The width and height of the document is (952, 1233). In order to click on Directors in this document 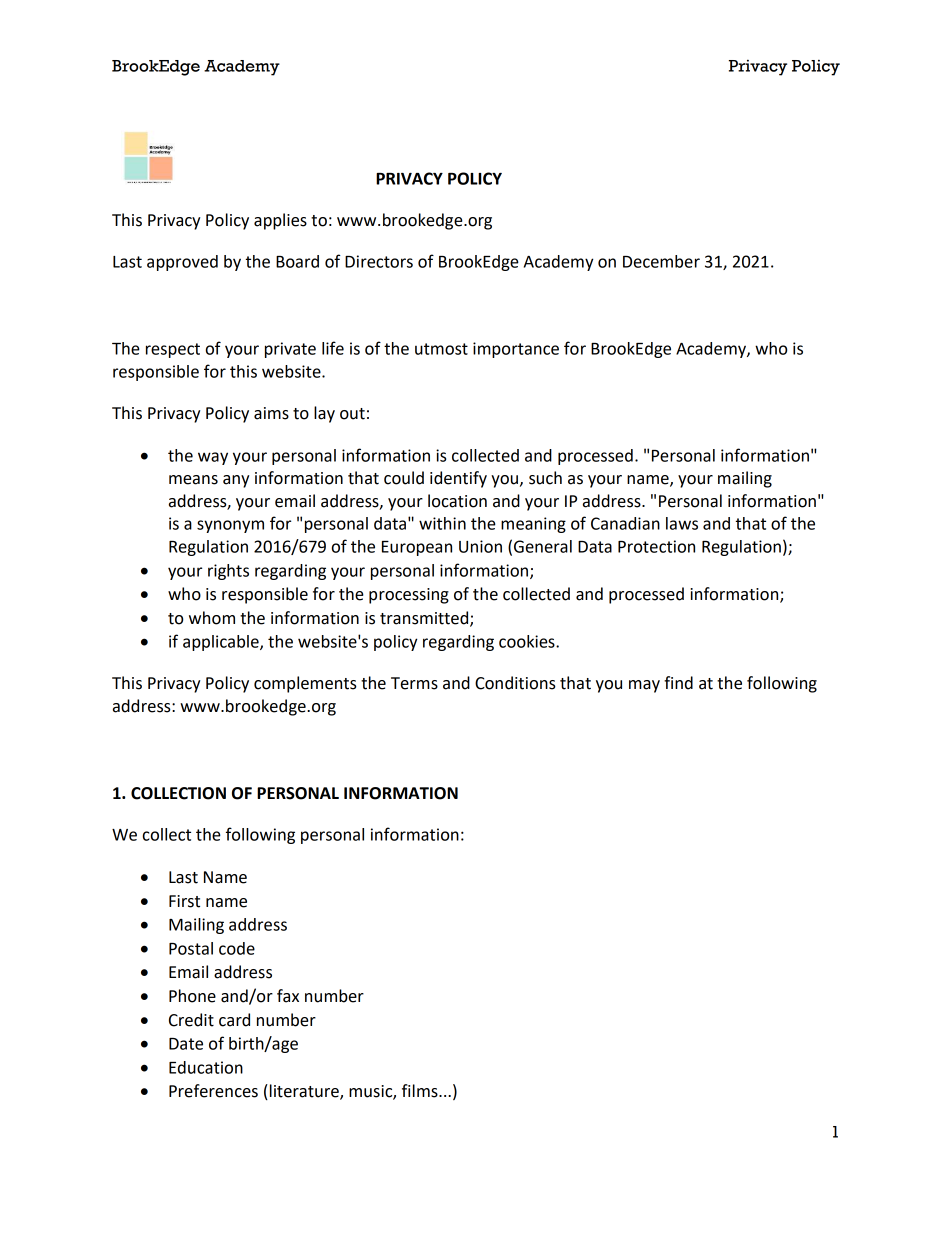, I will do `click(379, 261)`.
